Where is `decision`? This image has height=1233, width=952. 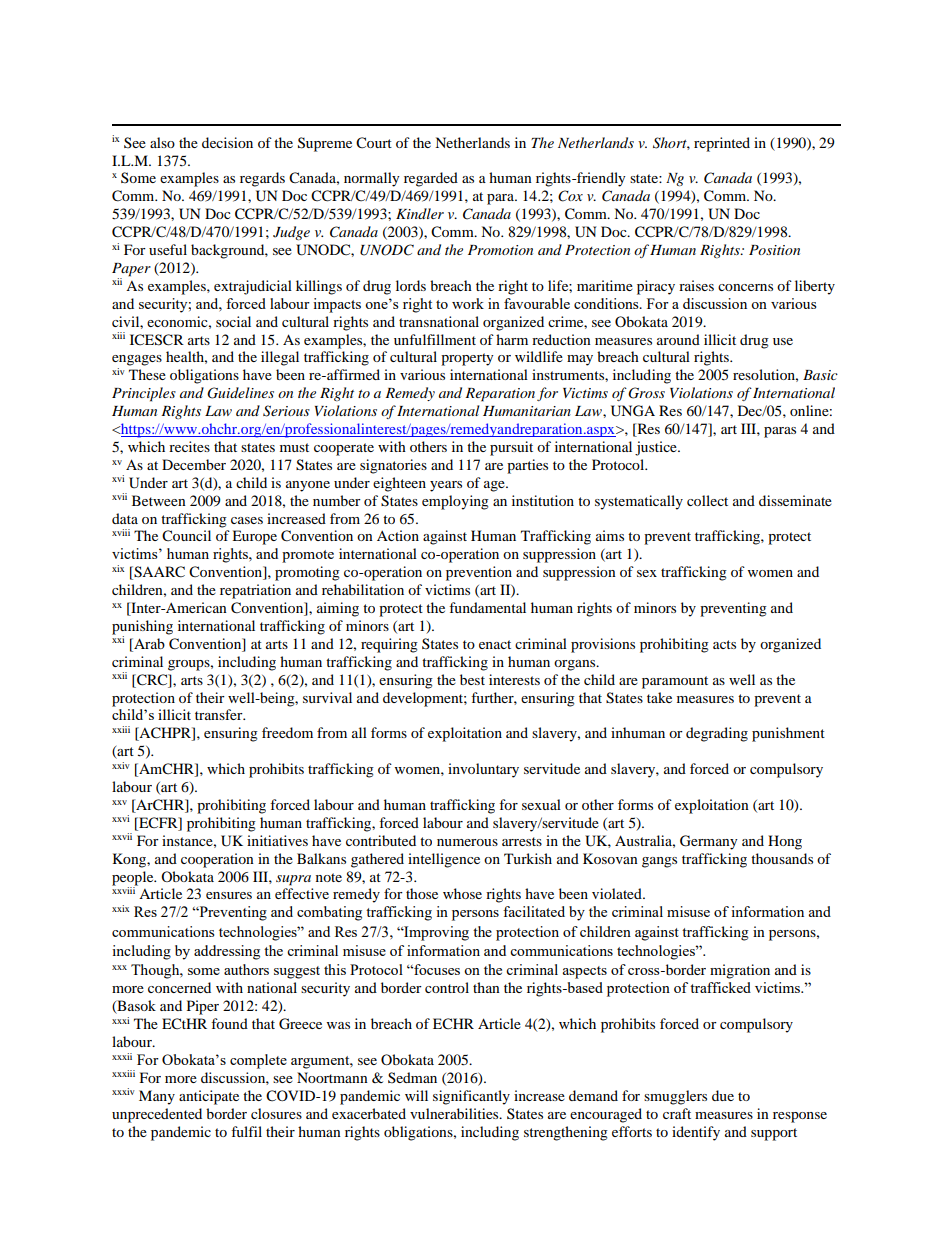 decision is located at coordinates (227, 142).
